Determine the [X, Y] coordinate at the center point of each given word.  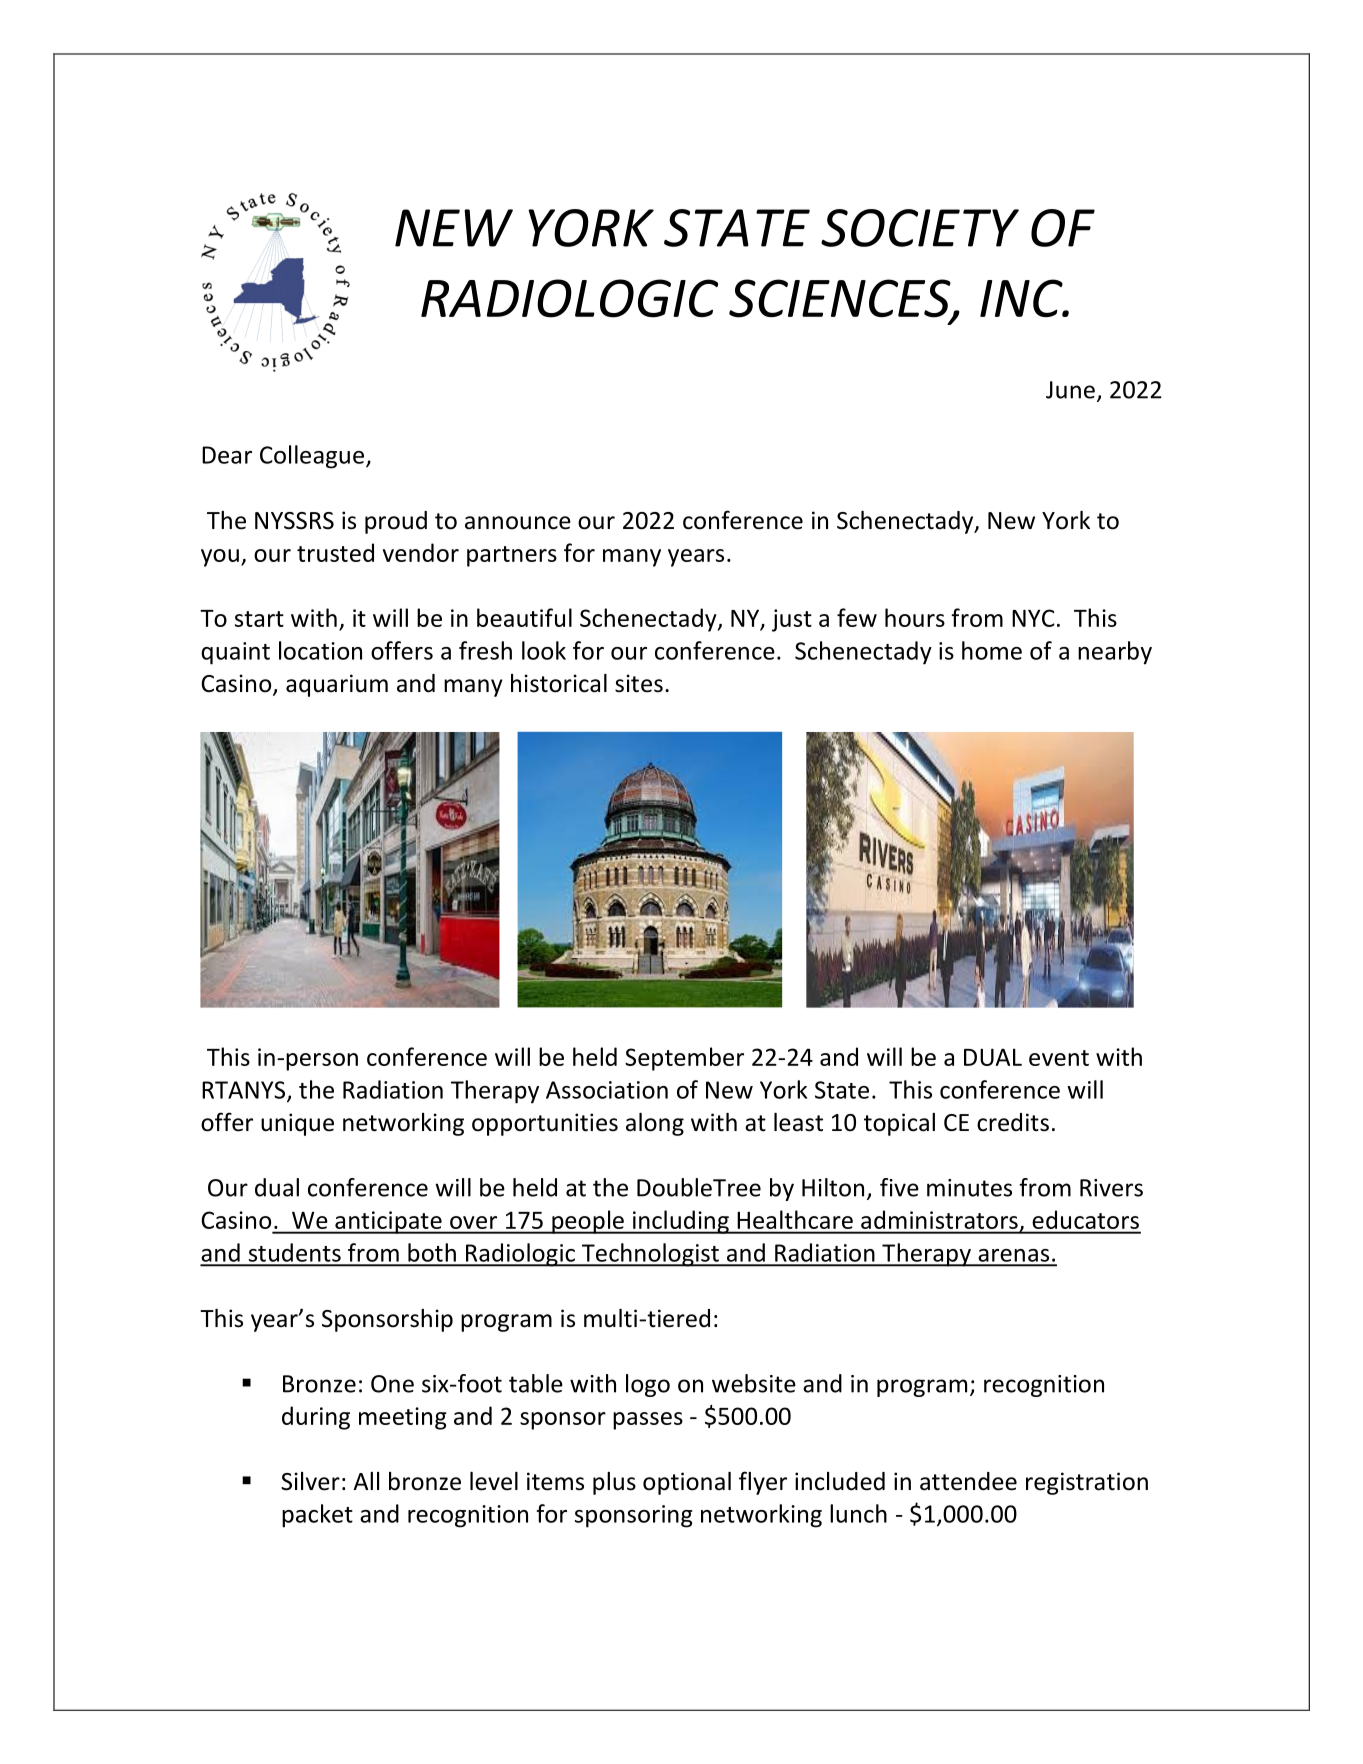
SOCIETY [920, 228]
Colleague [312, 457]
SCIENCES [841, 299]
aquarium [337, 685]
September [684, 1059]
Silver [310, 1481]
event [1059, 1058]
